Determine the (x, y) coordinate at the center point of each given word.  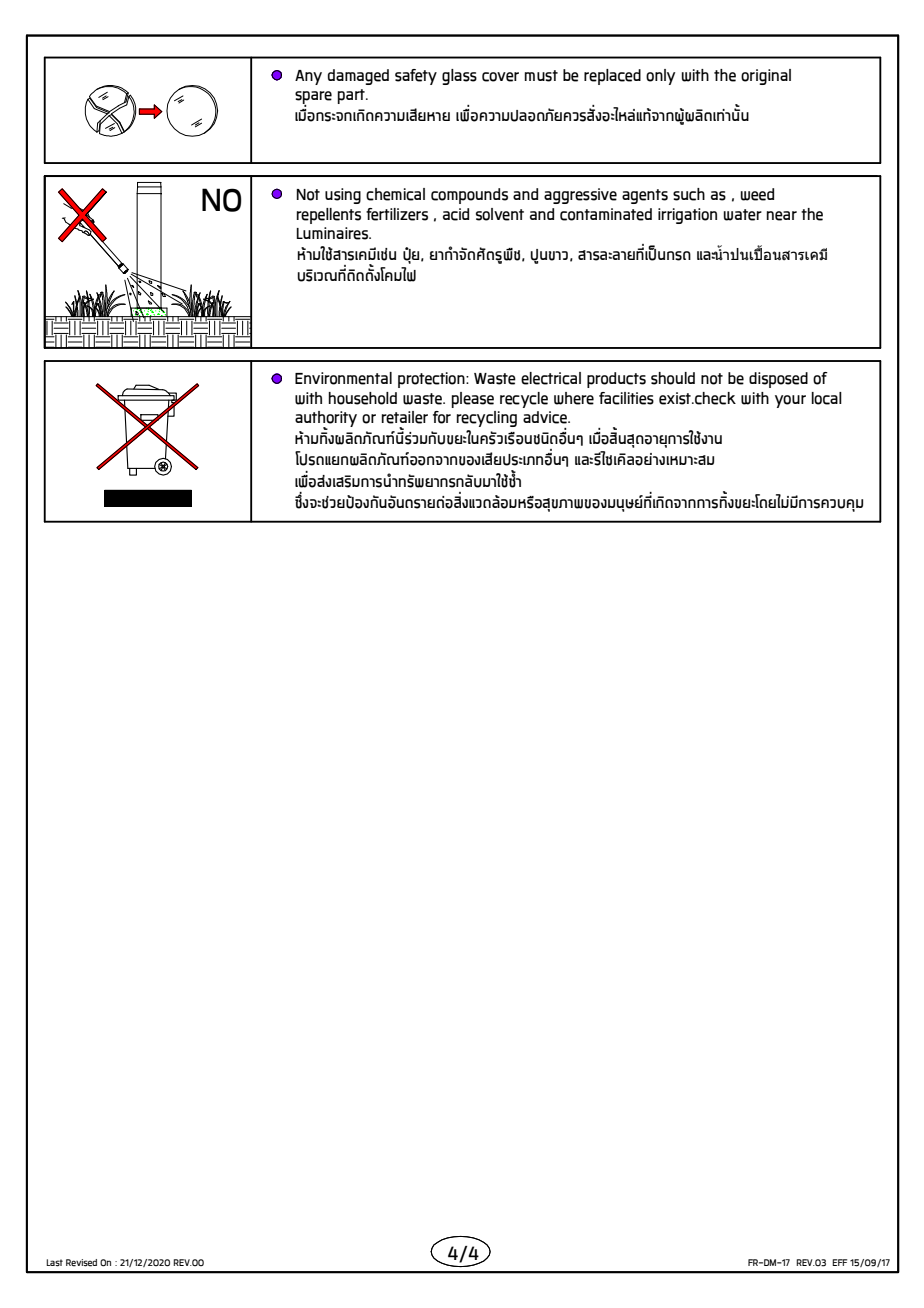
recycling (487, 419)
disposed (778, 380)
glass (459, 77)
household (363, 398)
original (766, 77)
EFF (839, 1262)
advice (546, 417)
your (790, 401)
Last (54, 1263)
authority (326, 420)
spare (313, 98)
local (827, 398)
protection (432, 380)
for (442, 417)
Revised (81, 1263)
